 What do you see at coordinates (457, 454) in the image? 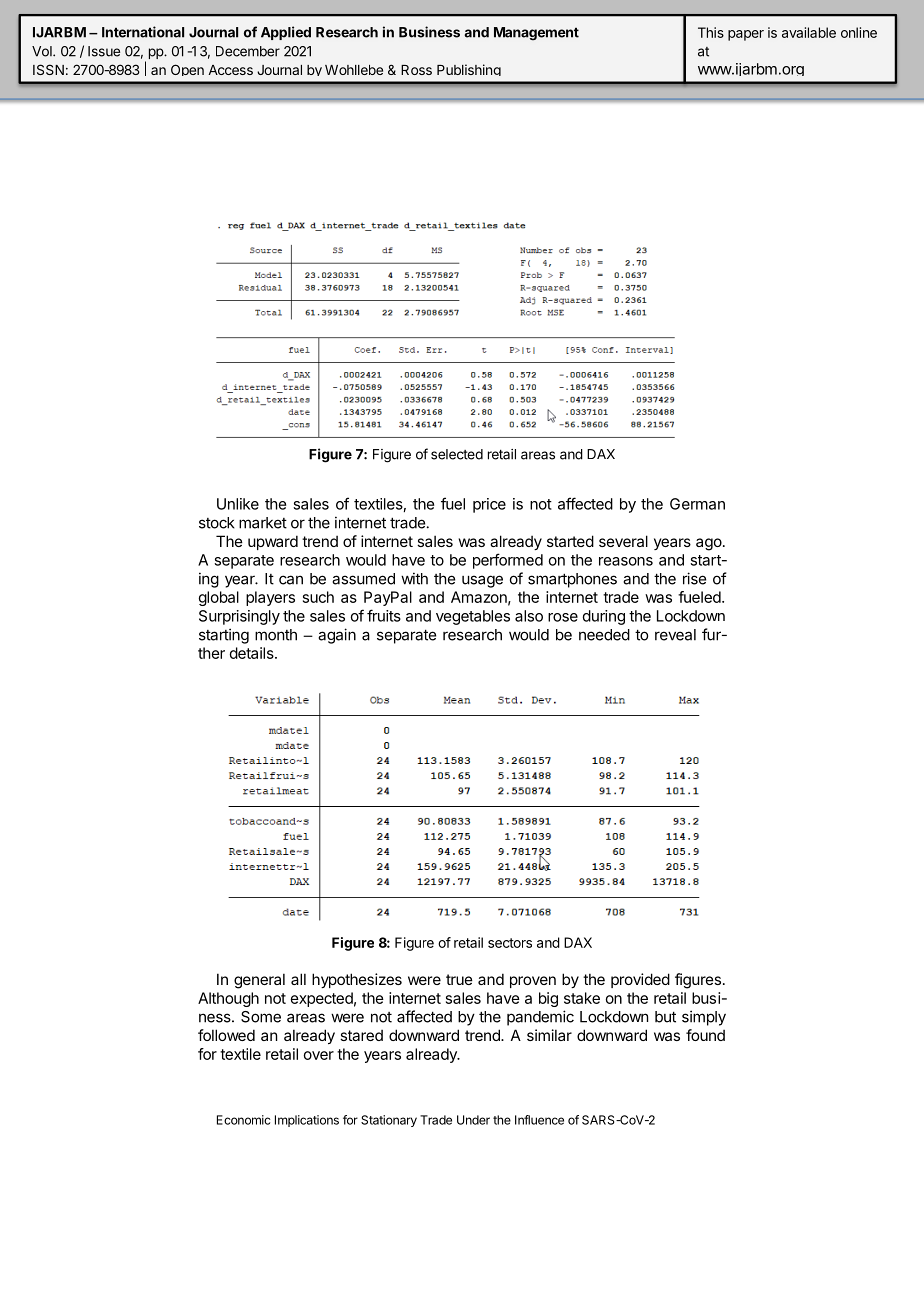
I see `selected` at bounding box center [457, 454].
